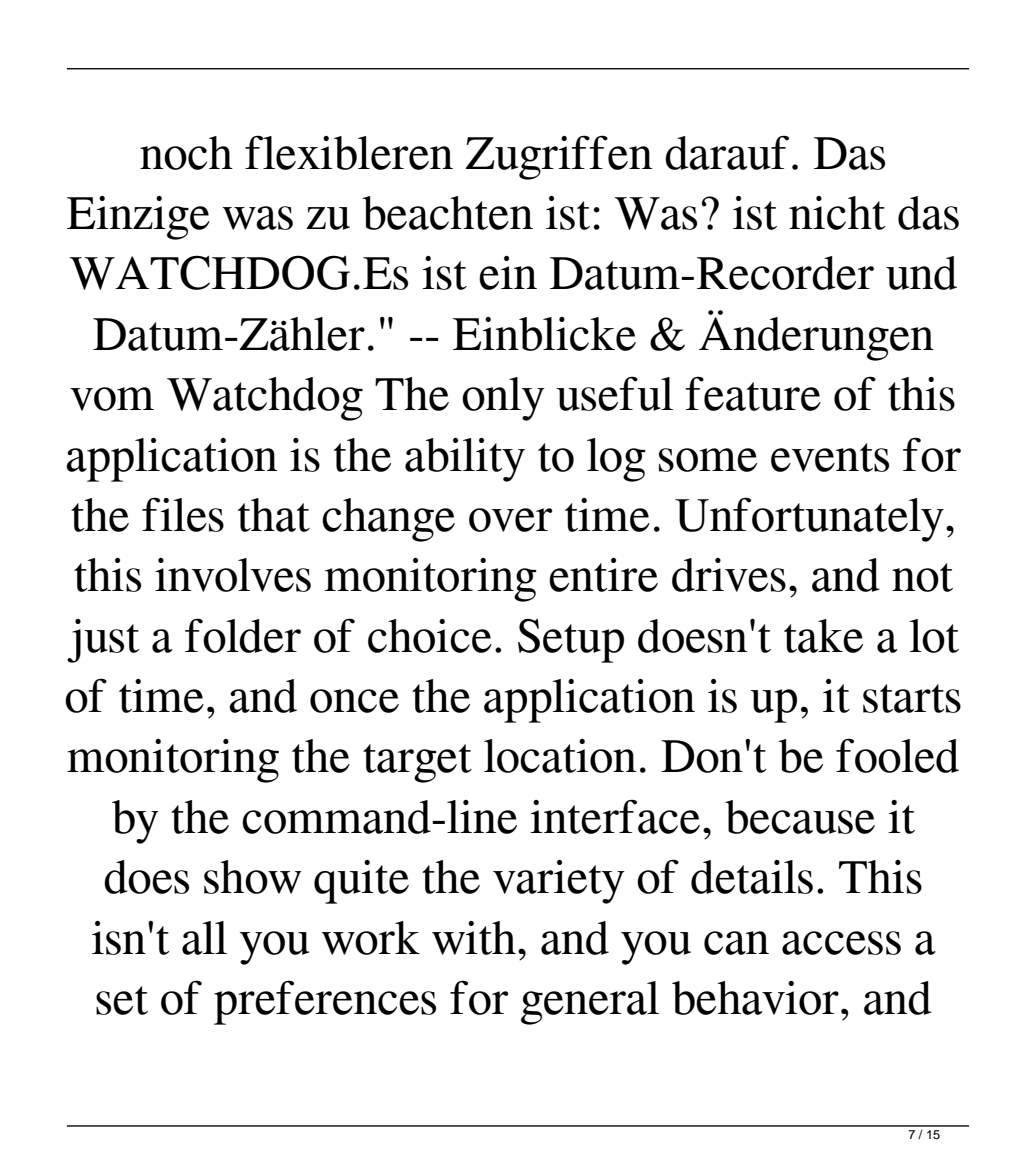 The width and height of the screenshot is (1036, 1171). I want to click on feature, so click(753, 393).
